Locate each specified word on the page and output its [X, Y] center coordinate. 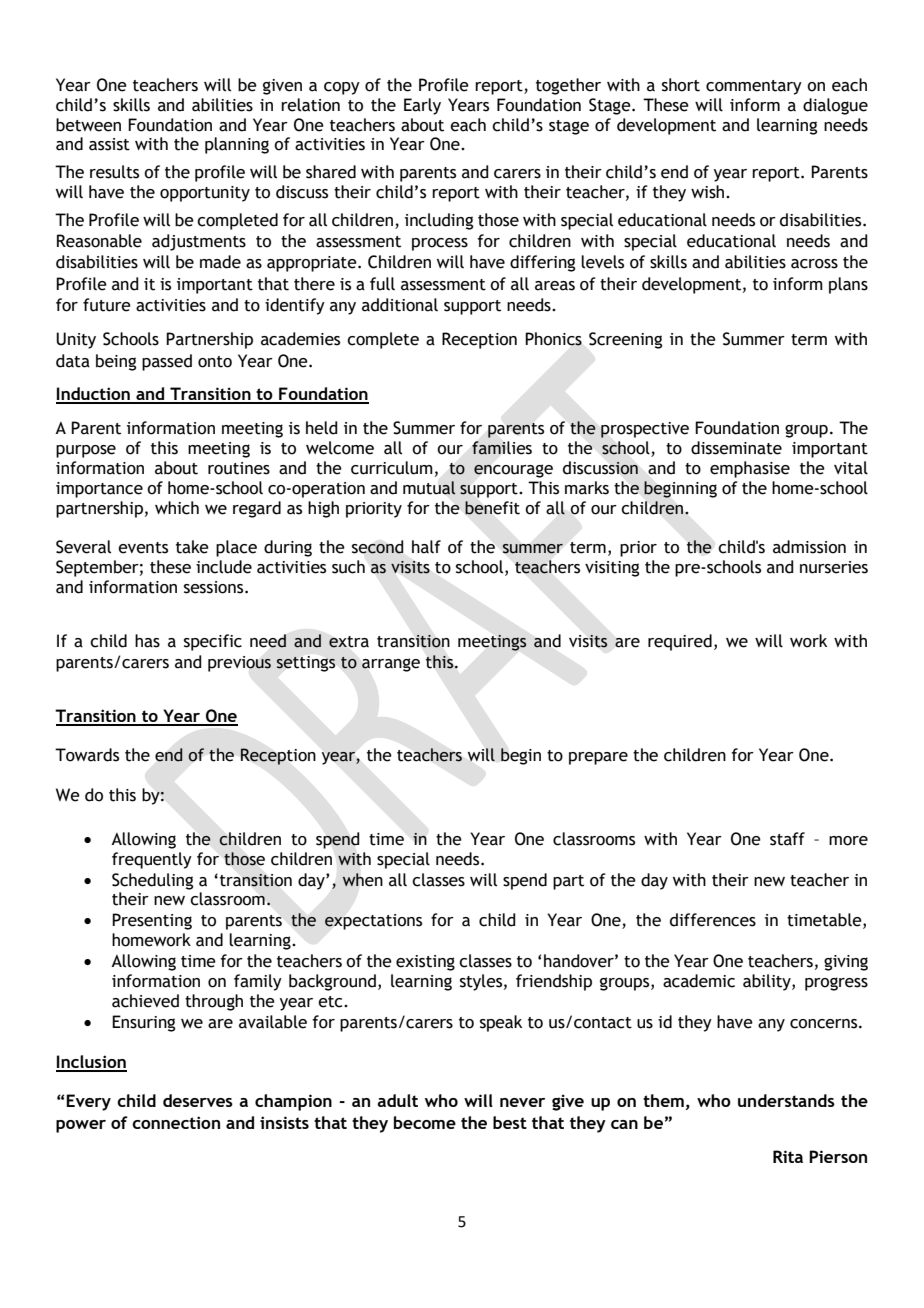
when [362, 880]
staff [787, 839]
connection [176, 1122]
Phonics [553, 339]
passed [167, 362]
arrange [391, 665]
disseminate [736, 448]
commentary [754, 87]
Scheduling [152, 881]
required [680, 642]
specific [213, 642]
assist [109, 144]
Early [422, 106]
